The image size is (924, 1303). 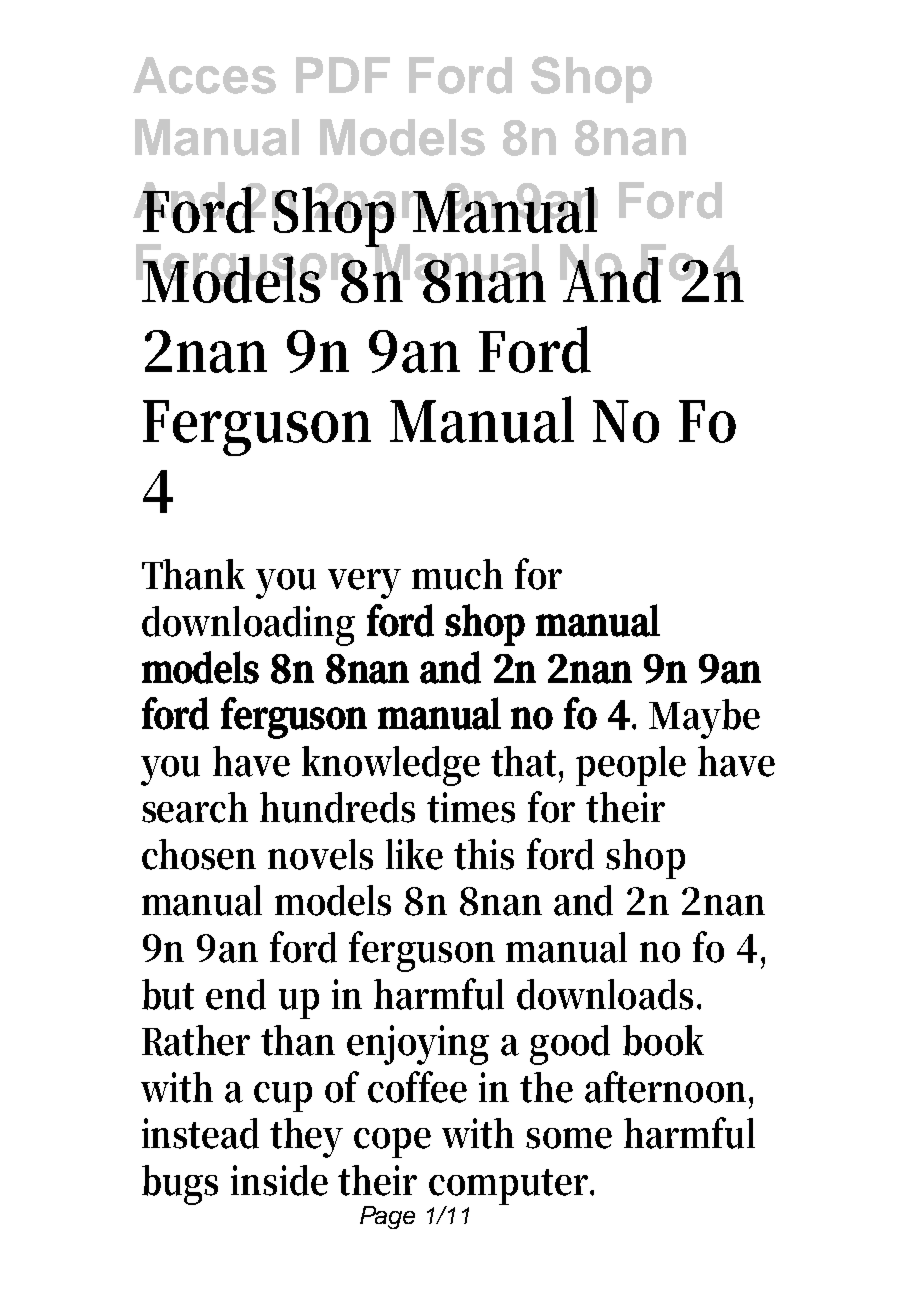 I want to click on inside, so click(x=279, y=1180).
